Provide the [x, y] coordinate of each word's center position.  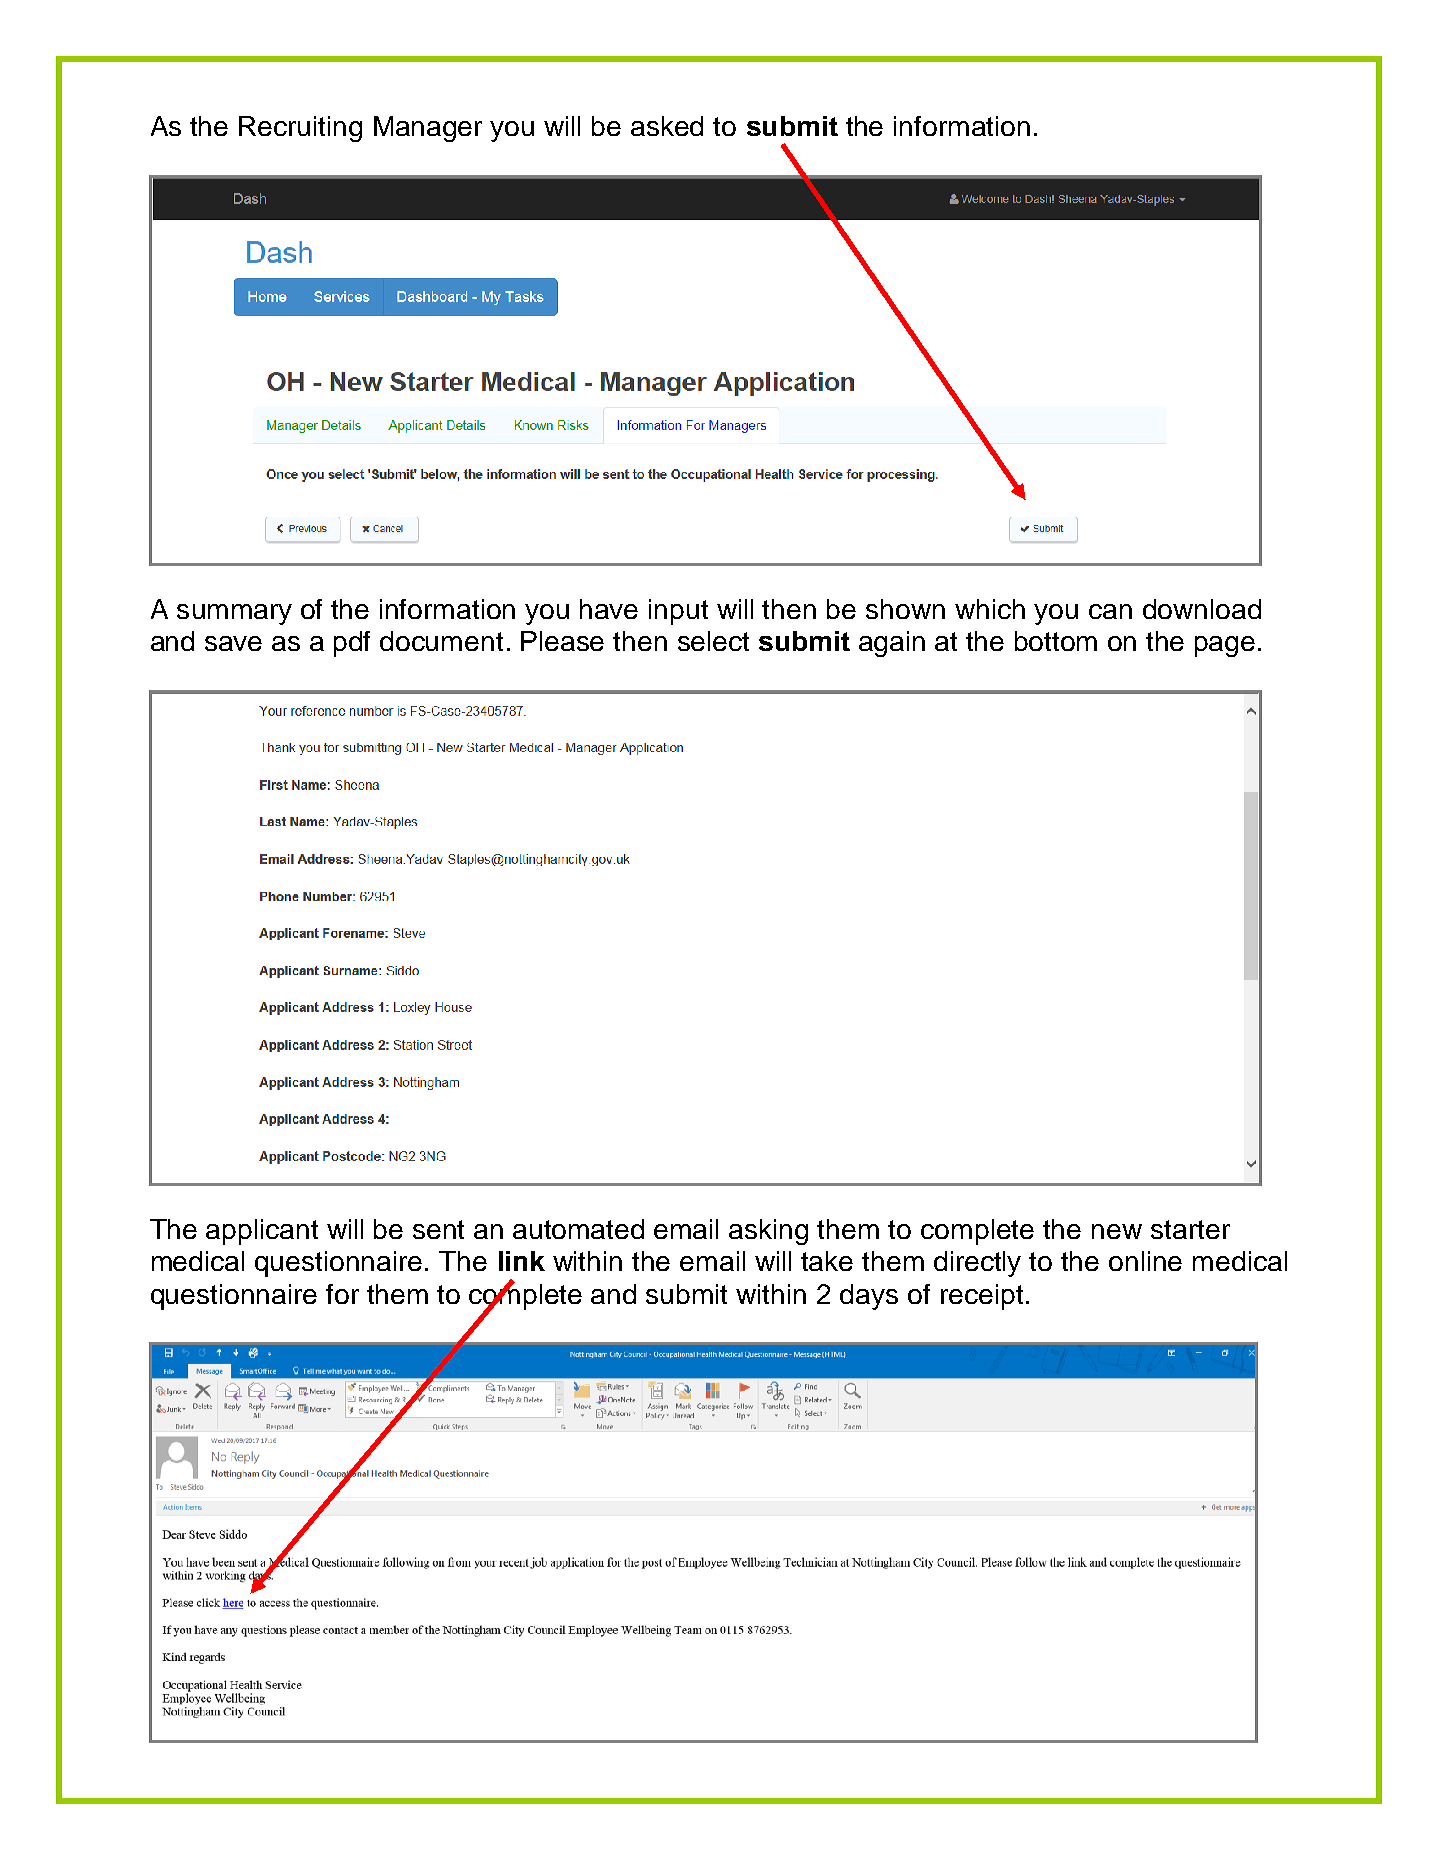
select [713, 641]
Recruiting [300, 129]
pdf [352, 644]
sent [438, 1229]
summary [234, 614]
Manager [428, 129]
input [678, 612]
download [1202, 609]
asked [667, 126]
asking [768, 1232]
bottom [1056, 641]
